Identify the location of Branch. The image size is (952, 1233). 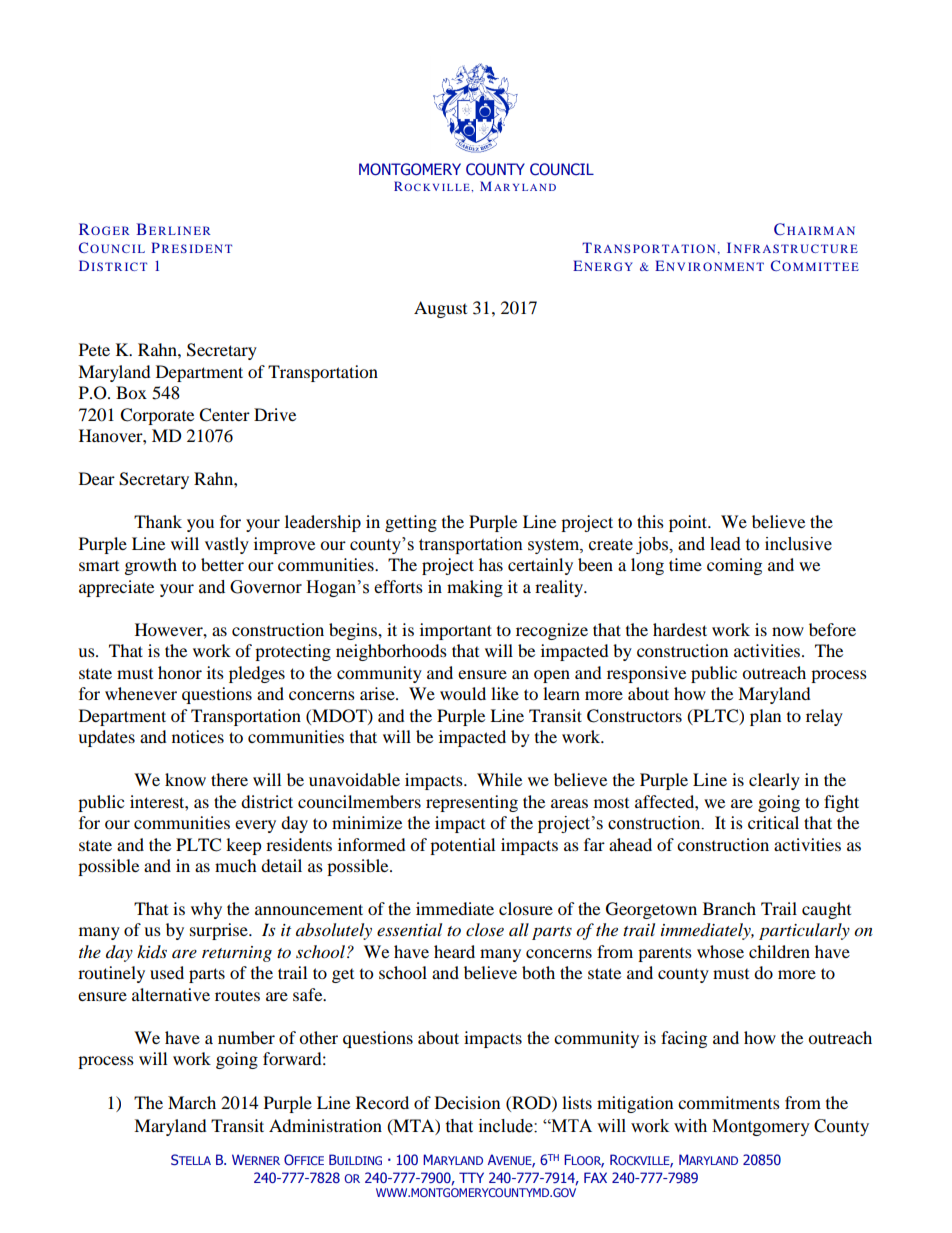
(729, 908).
